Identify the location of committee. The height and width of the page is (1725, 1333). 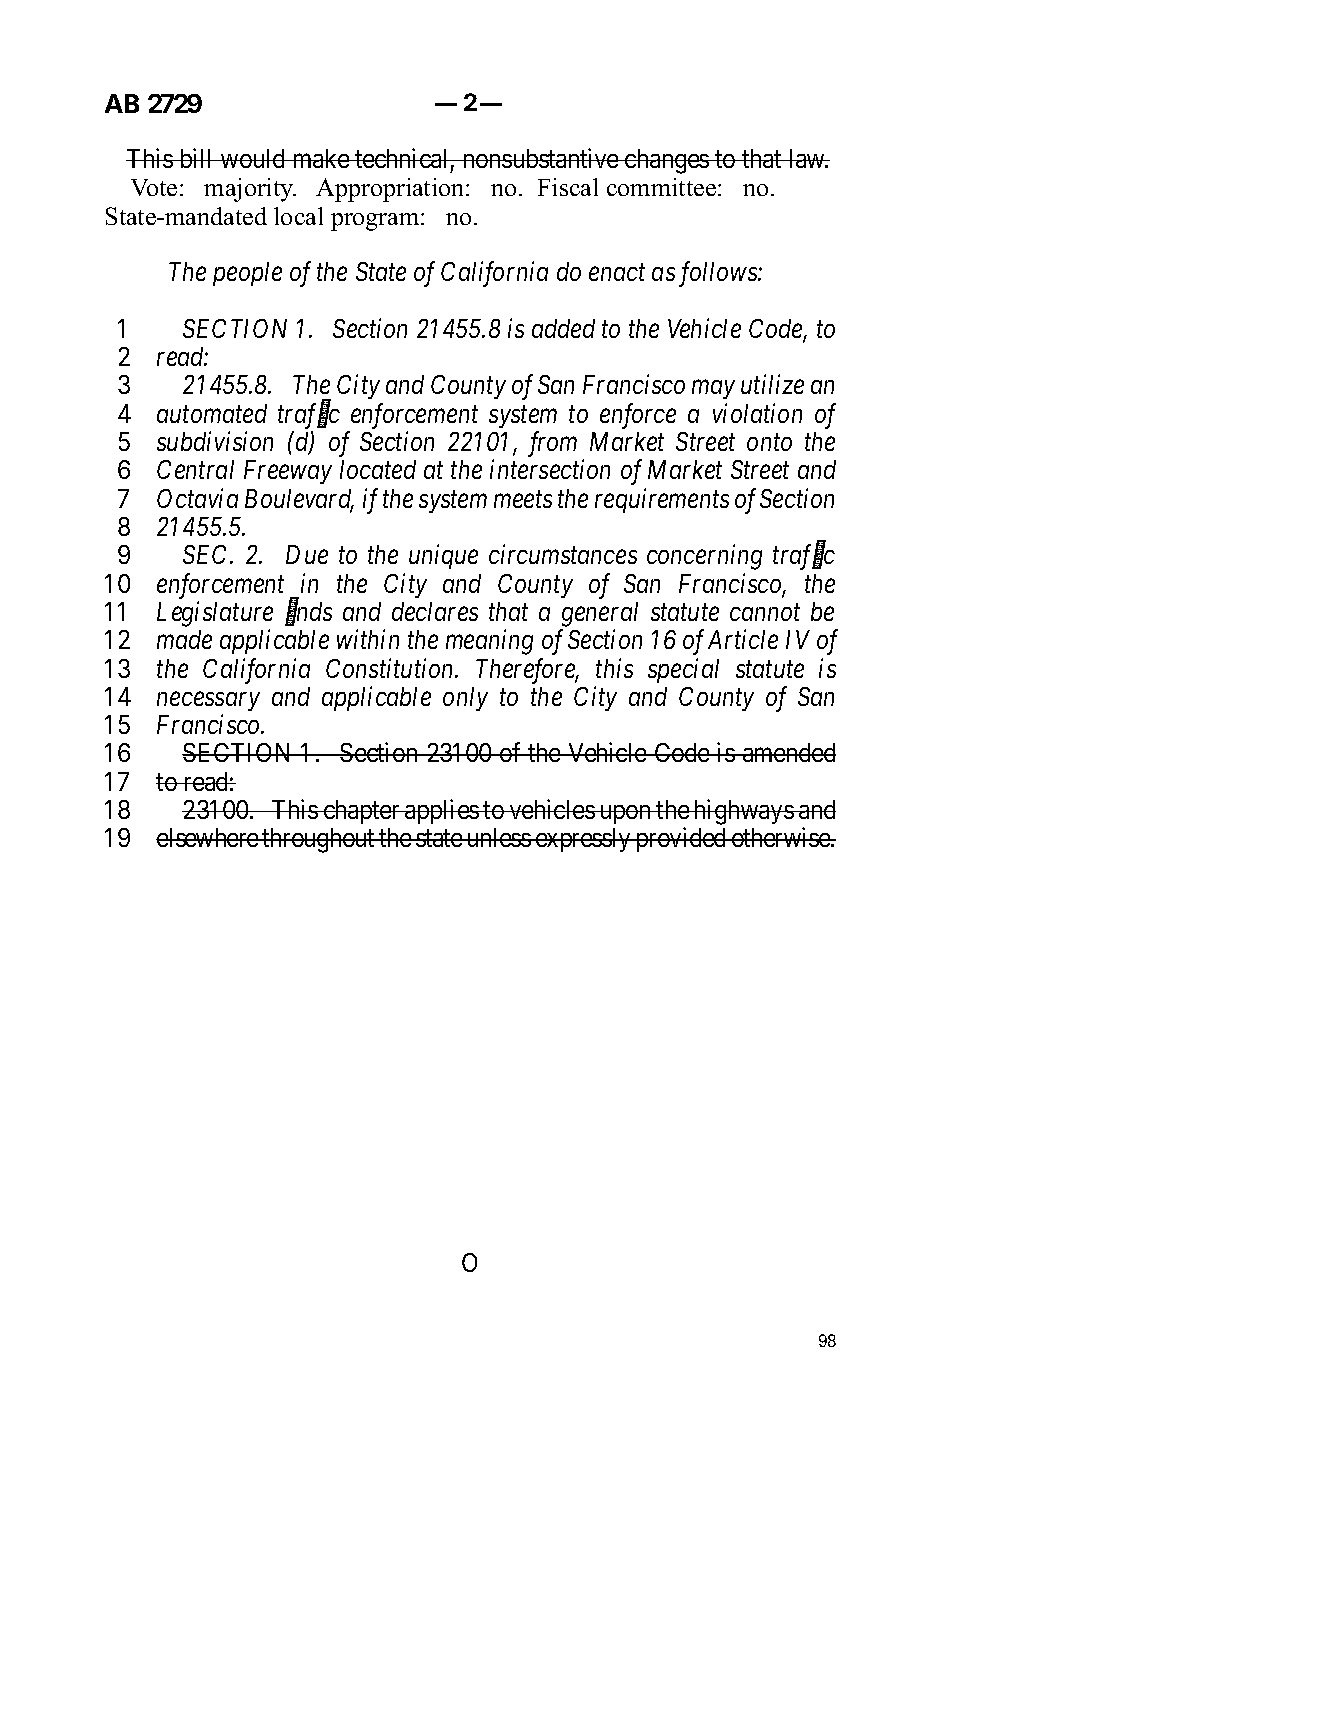
(661, 187).
